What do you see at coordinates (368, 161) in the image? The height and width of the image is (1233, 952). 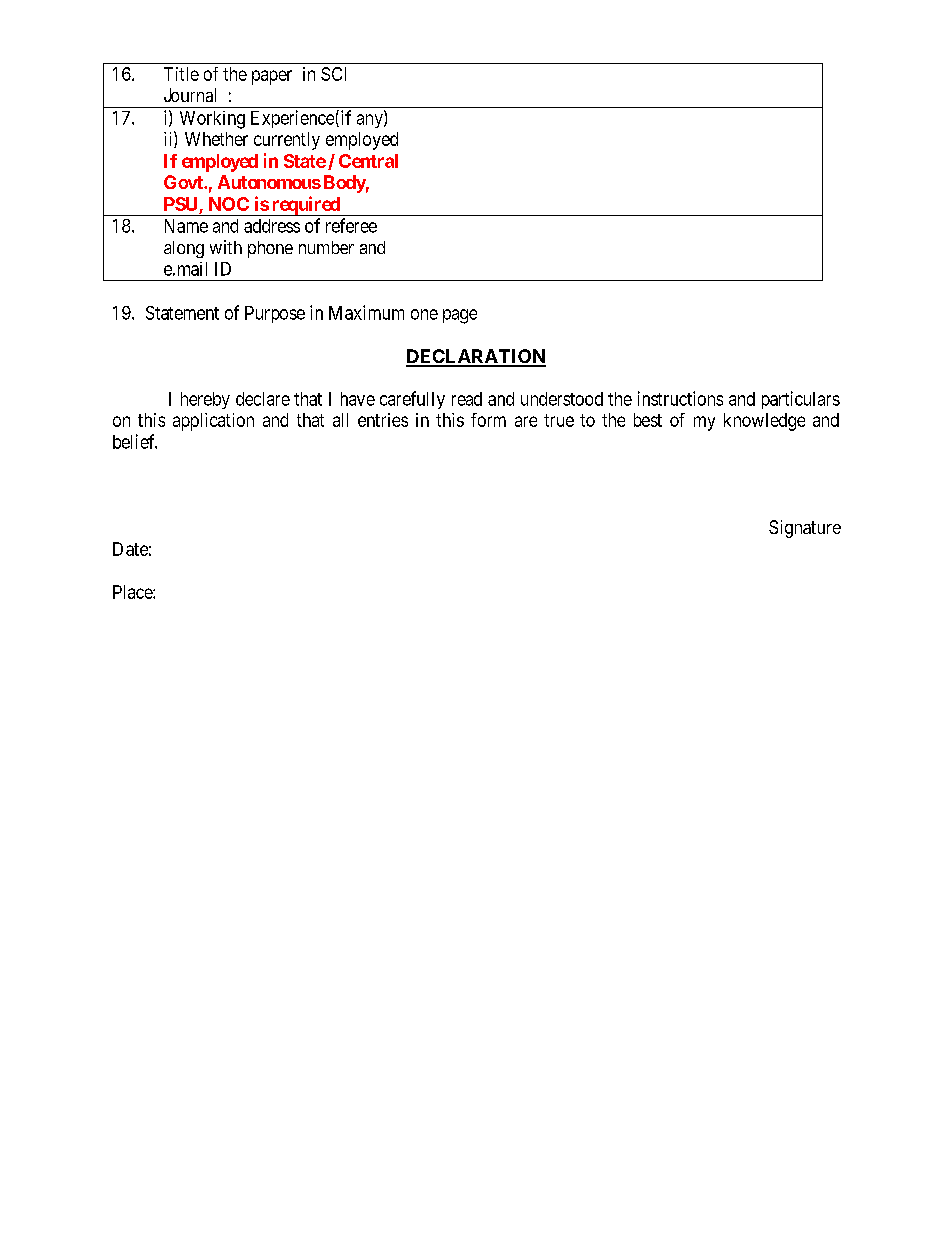 I see `Central` at bounding box center [368, 161].
